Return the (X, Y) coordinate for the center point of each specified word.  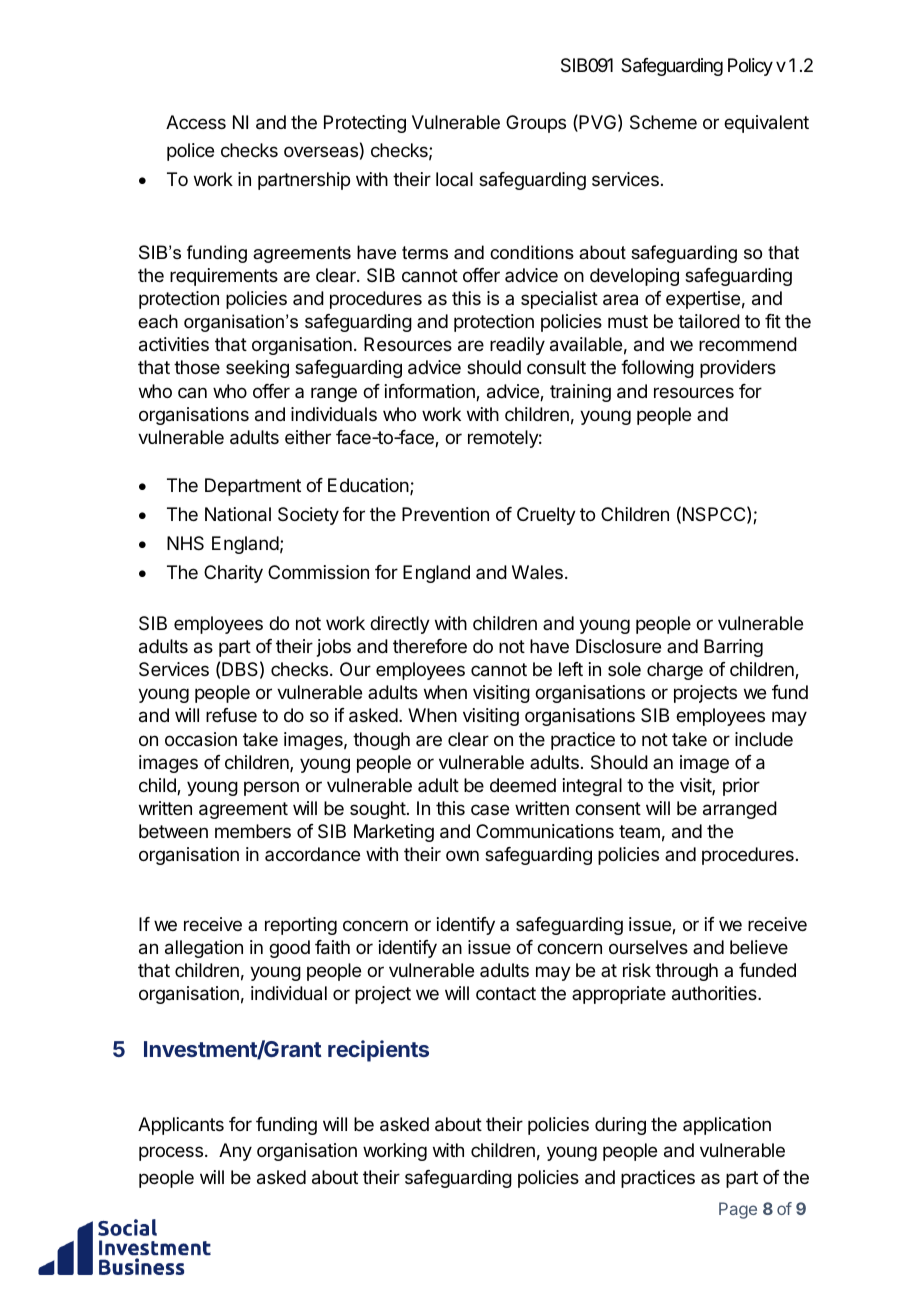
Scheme (663, 122)
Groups (536, 124)
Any (235, 1152)
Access (196, 122)
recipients (378, 1051)
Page (738, 1210)
